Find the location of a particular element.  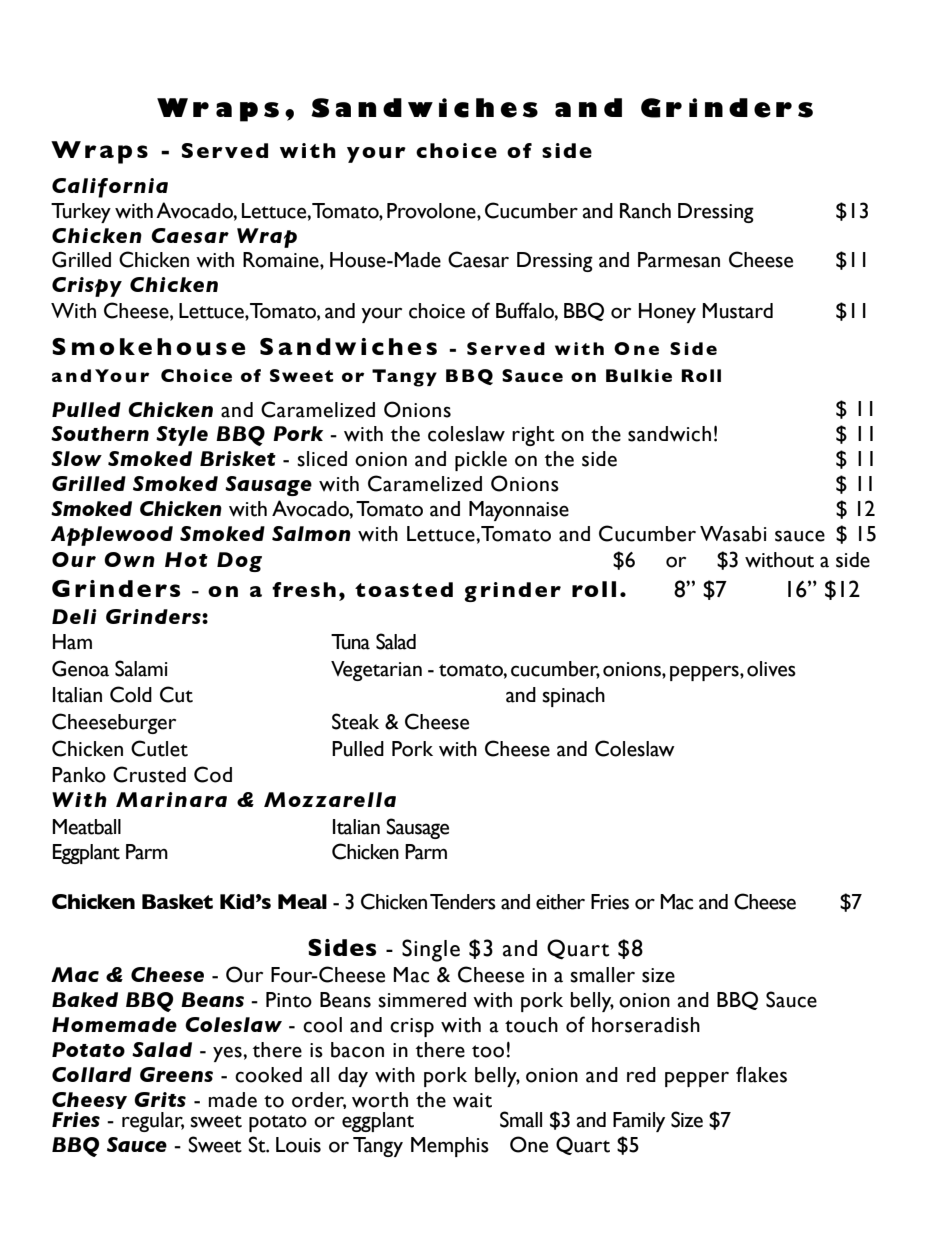

California is located at coordinates (110, 188).
